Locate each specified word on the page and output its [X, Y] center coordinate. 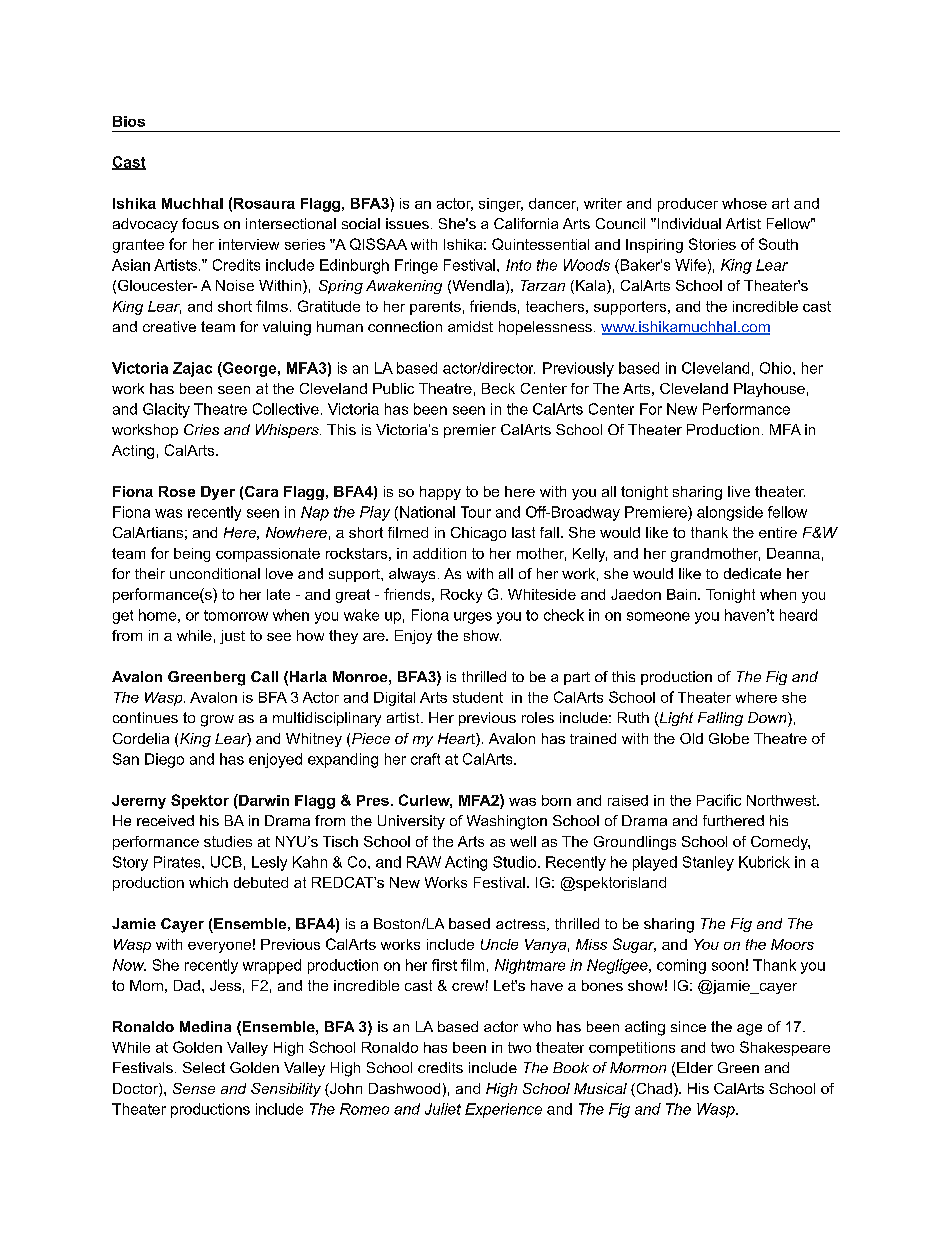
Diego [164, 760]
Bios [129, 121]
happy [440, 493]
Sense [194, 1088]
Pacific [719, 800]
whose [744, 203]
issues [407, 223]
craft [425, 759]
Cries [201, 429]
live [739, 491]
